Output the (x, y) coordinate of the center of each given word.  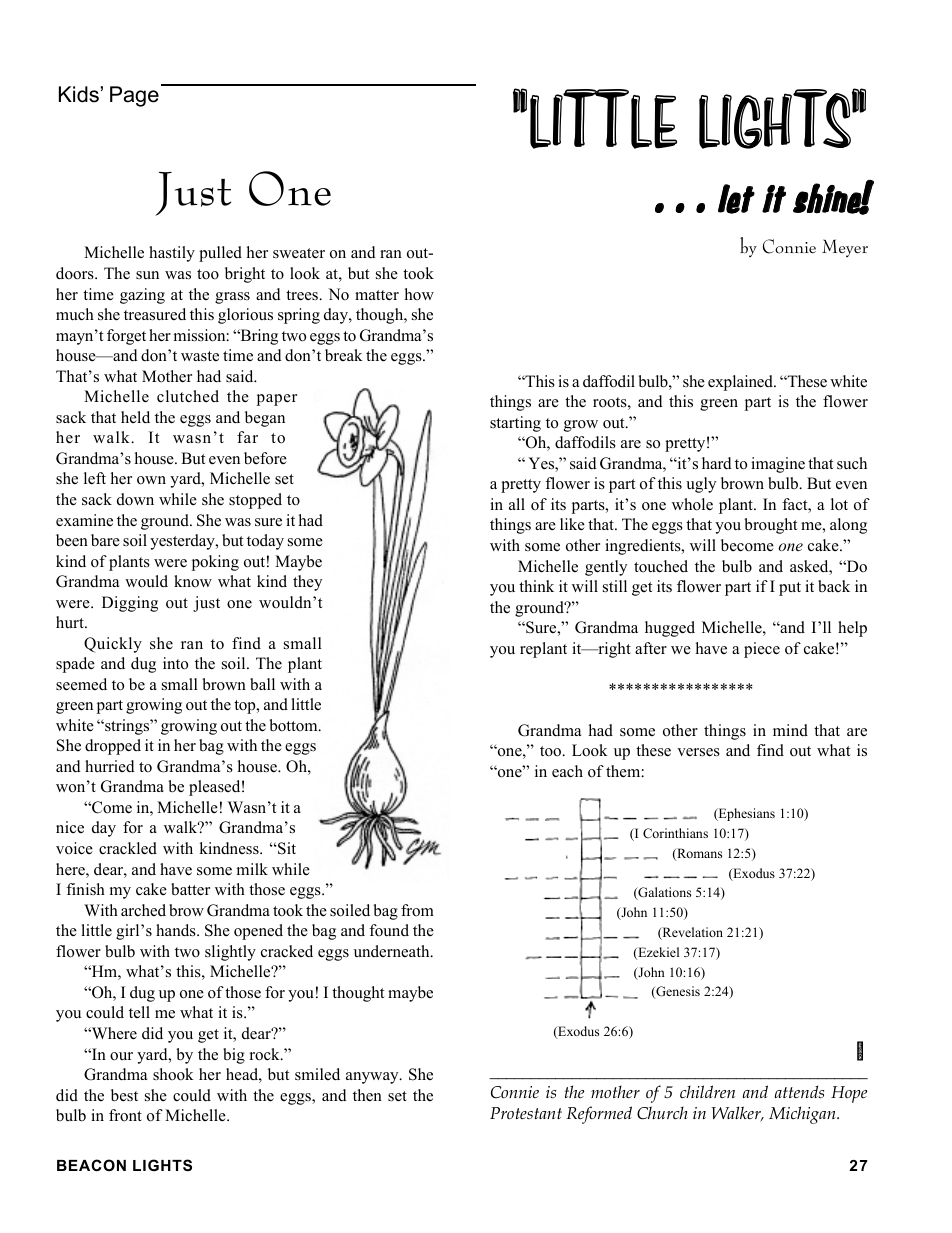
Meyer (845, 248)
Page (134, 96)
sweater (299, 253)
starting (515, 424)
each (567, 771)
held (135, 417)
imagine (778, 465)
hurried (110, 766)
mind (790, 730)
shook (173, 1074)
